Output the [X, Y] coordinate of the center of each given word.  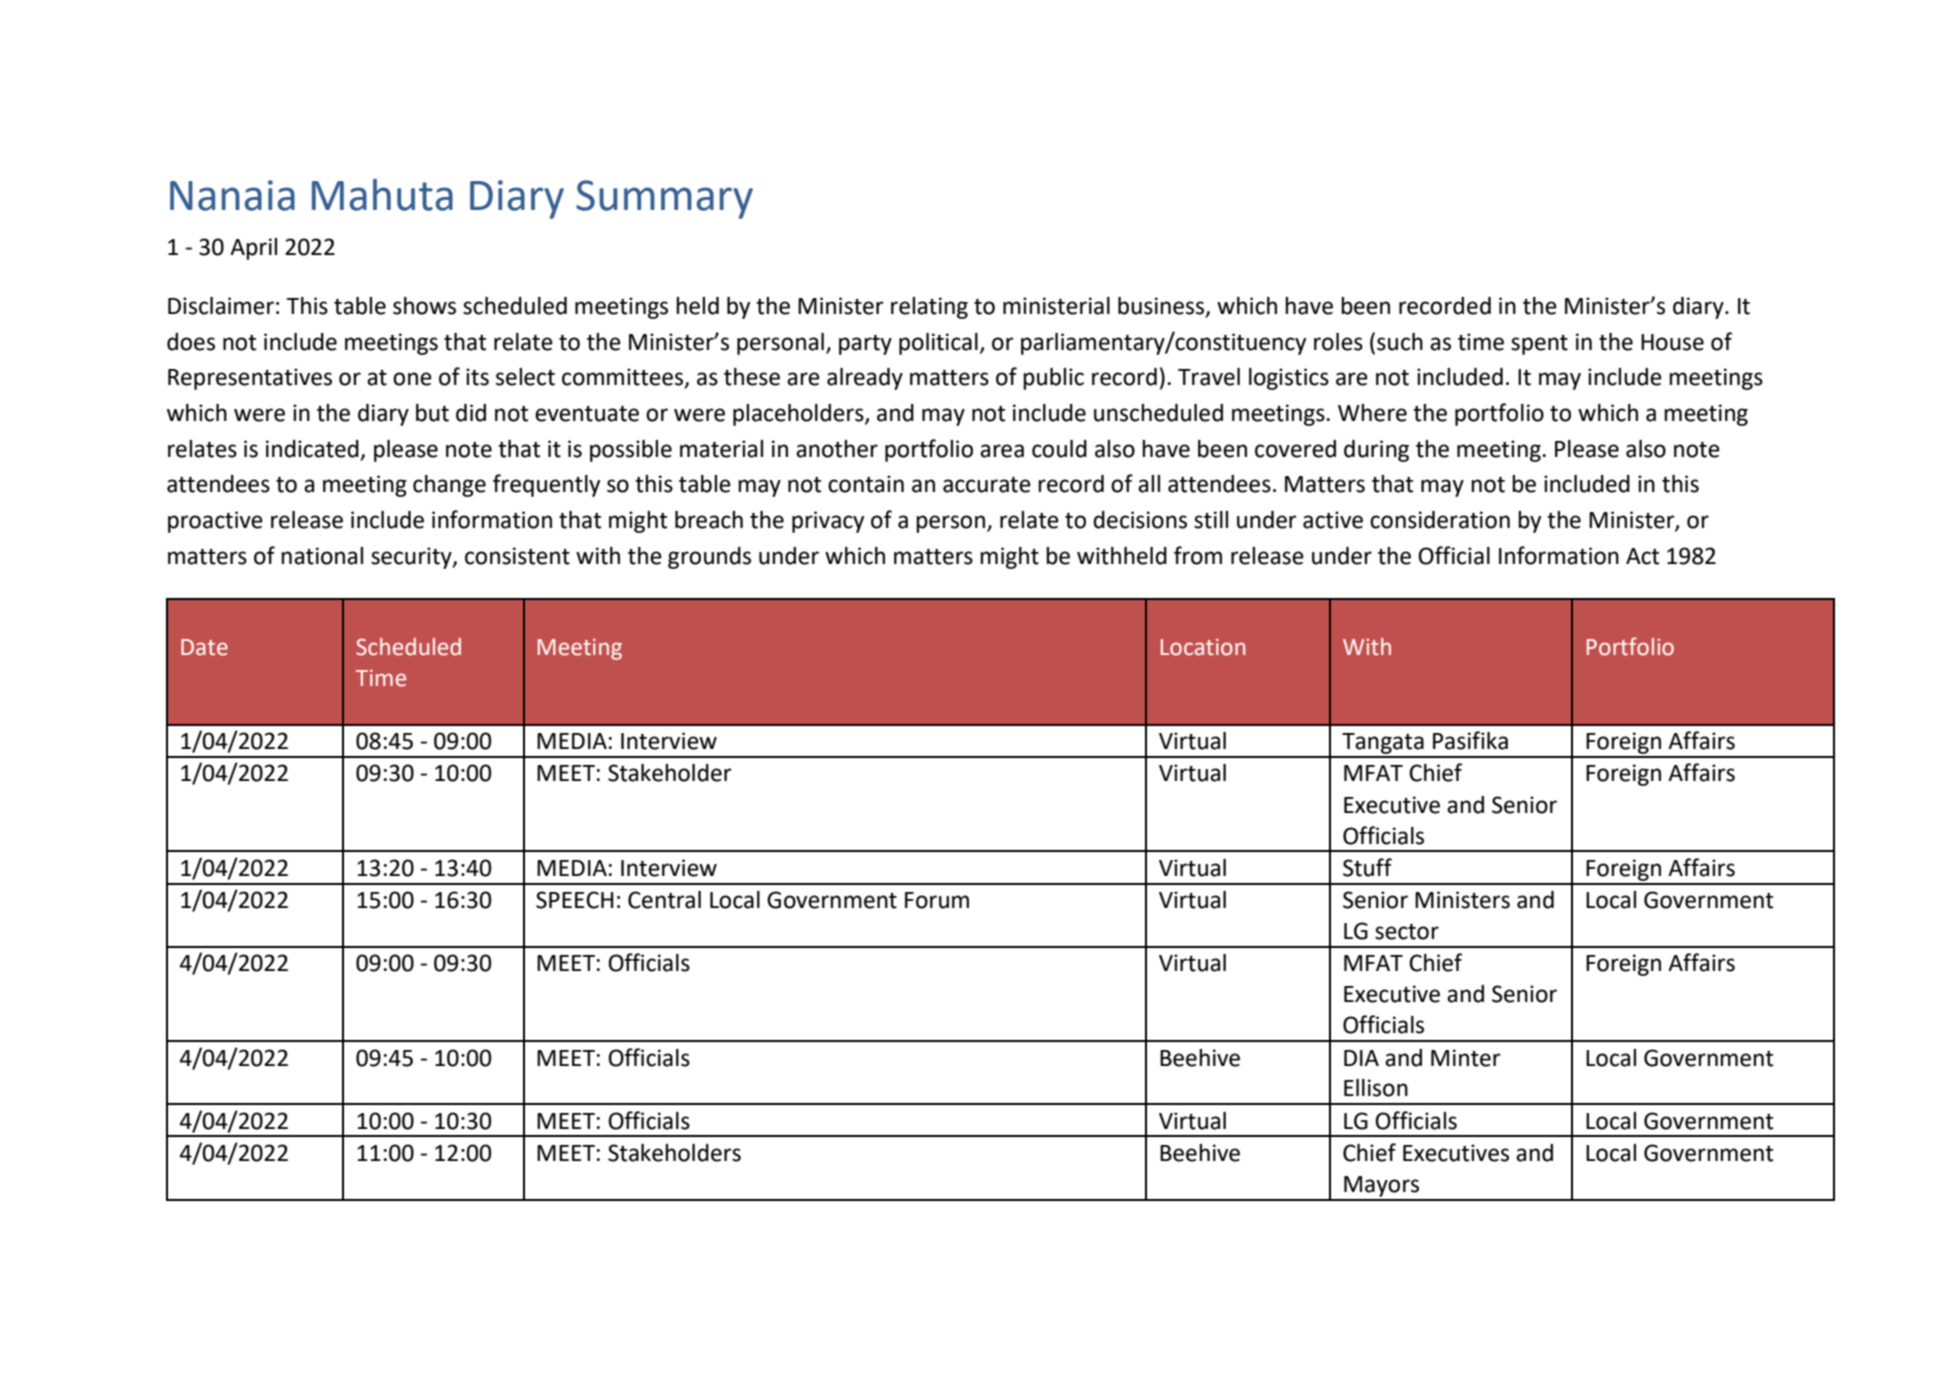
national [322, 556]
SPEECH [575, 900]
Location [1203, 647]
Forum [937, 900]
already [865, 379]
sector [1407, 932]
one [412, 379]
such [1400, 342]
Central [664, 900]
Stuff [1367, 867]
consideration [1440, 520]
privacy [828, 522]
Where [1372, 413]
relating [929, 308]
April [253, 249]
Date [204, 647]
